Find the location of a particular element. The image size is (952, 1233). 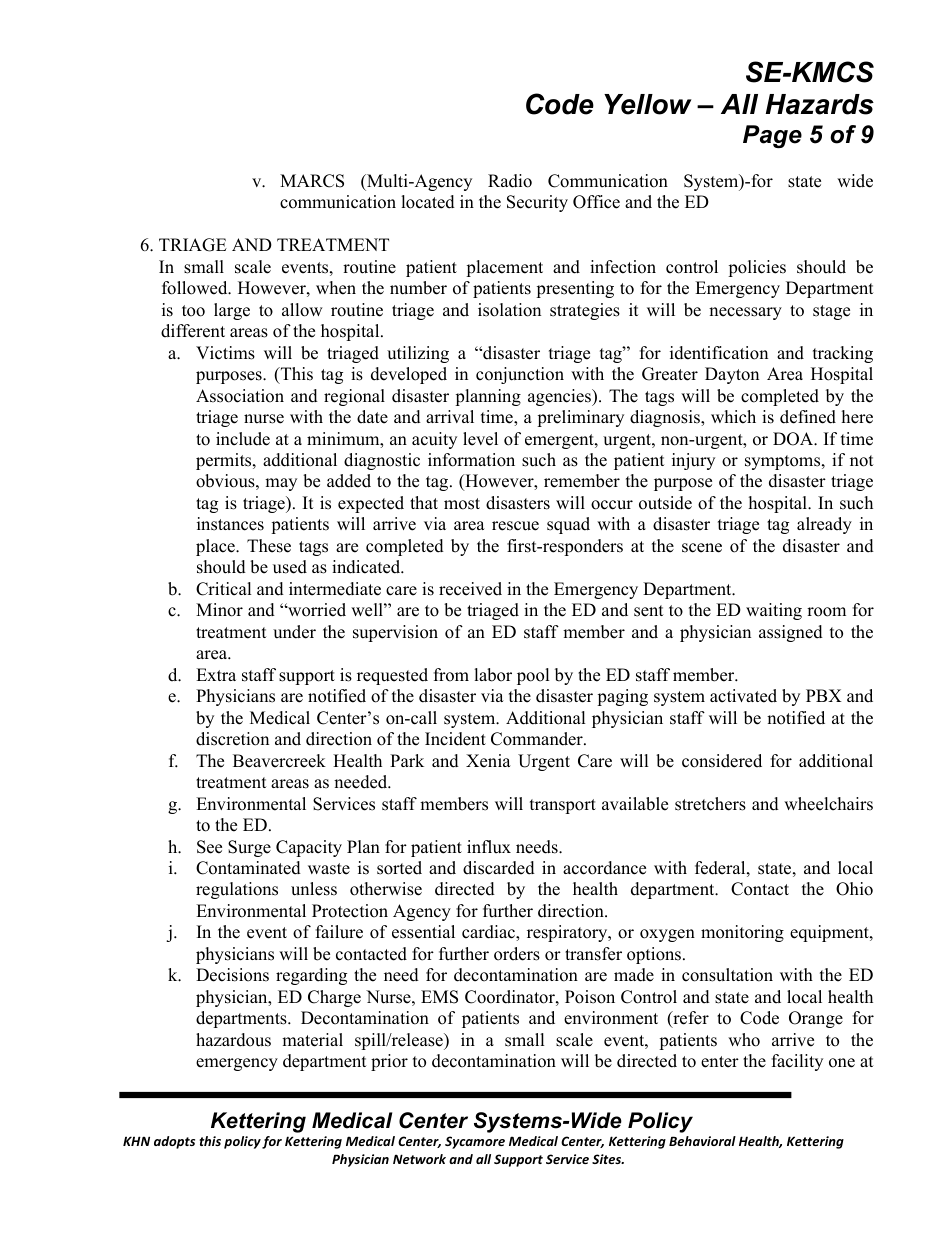

received is located at coordinates (470, 589).
